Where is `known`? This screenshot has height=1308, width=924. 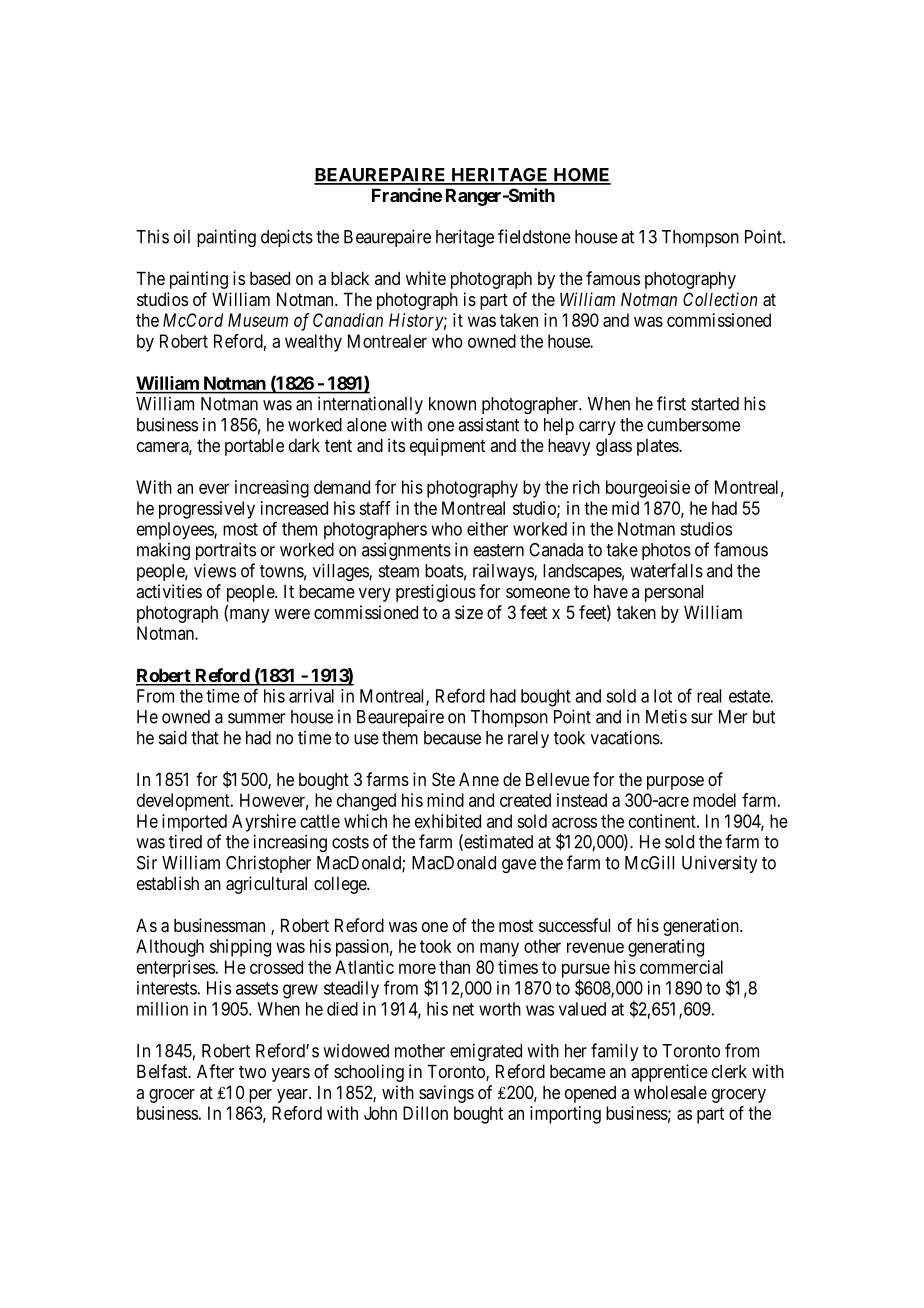 known is located at coordinates (452, 404).
